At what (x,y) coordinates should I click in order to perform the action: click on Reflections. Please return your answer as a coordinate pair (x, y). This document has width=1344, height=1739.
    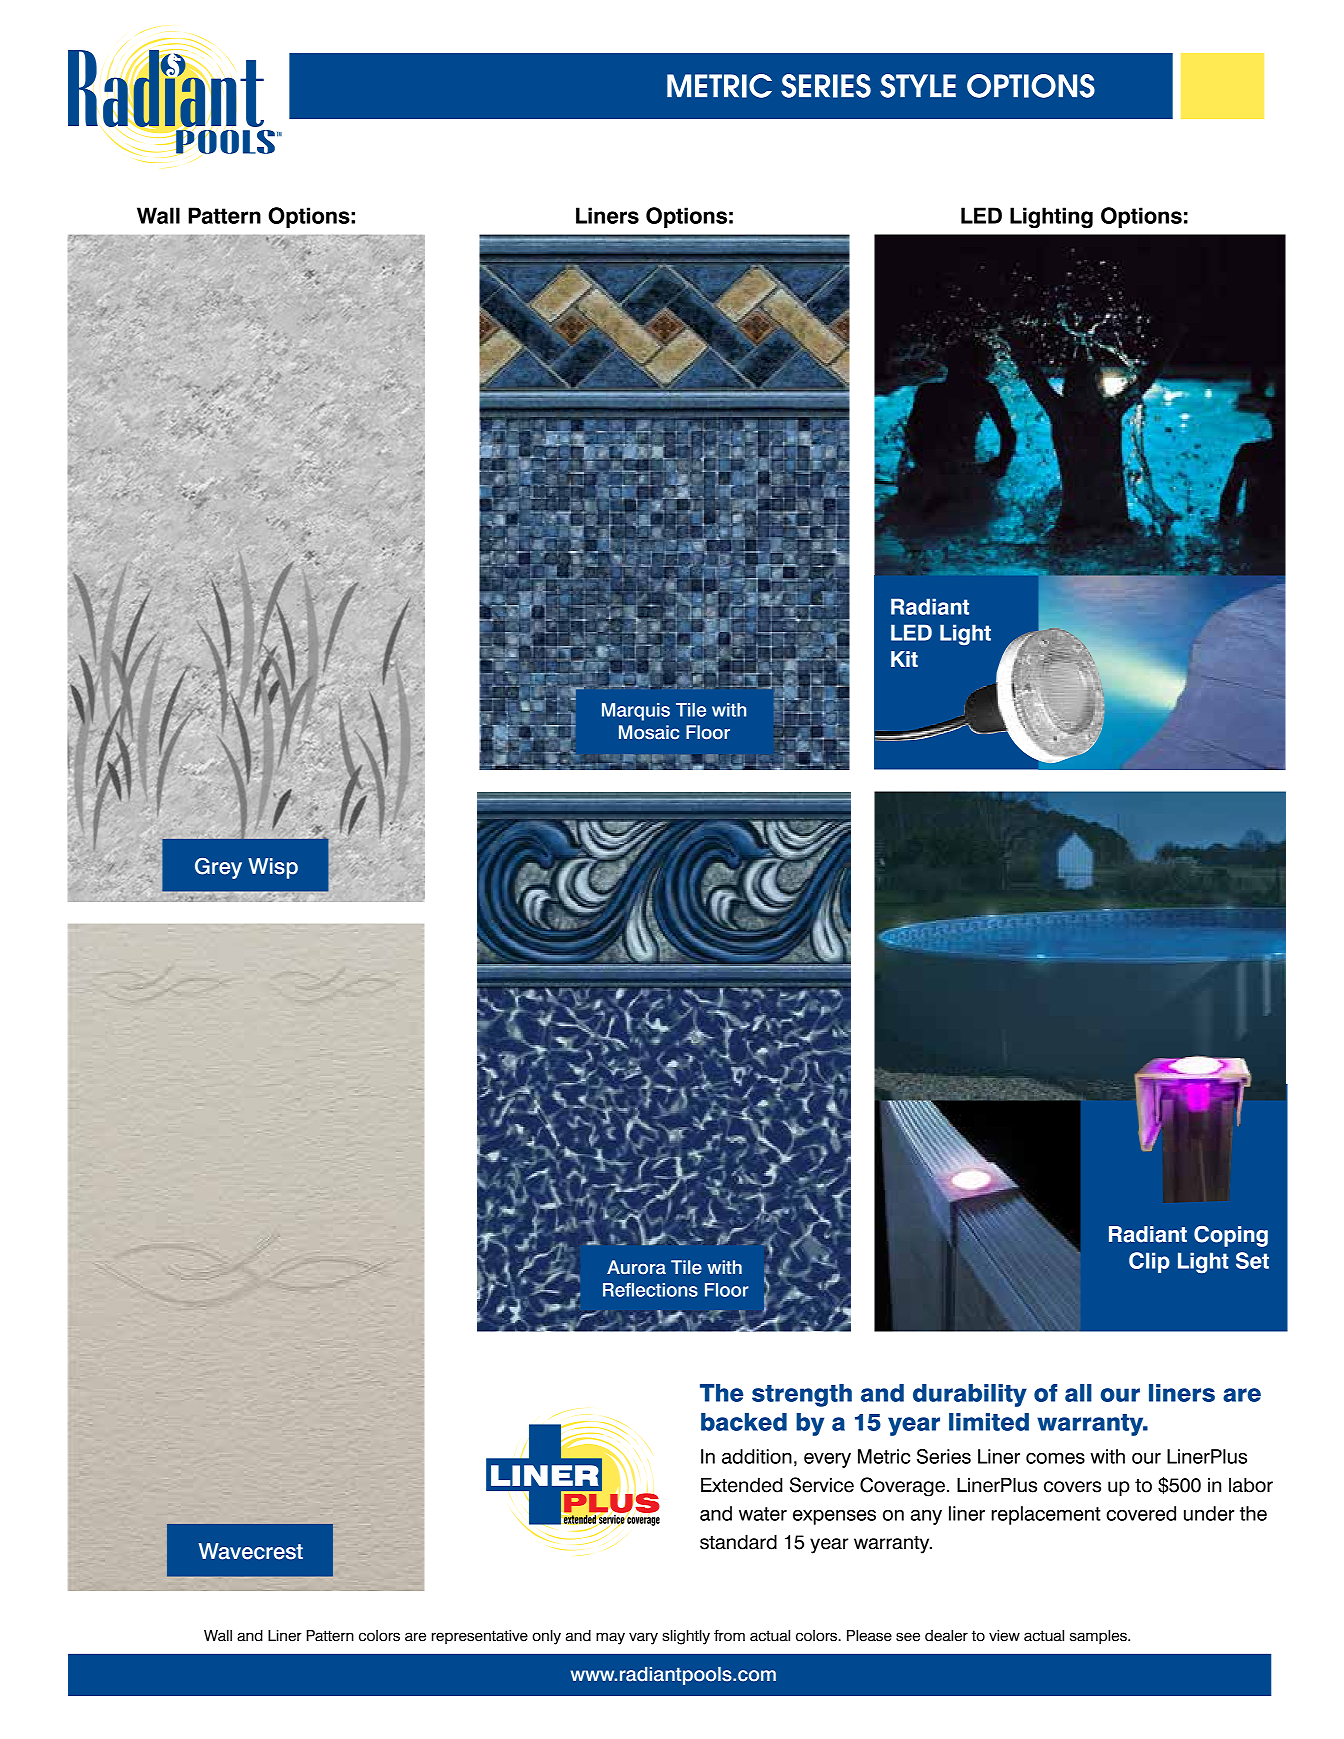
    Looking at the image, I should click on (650, 1289).
